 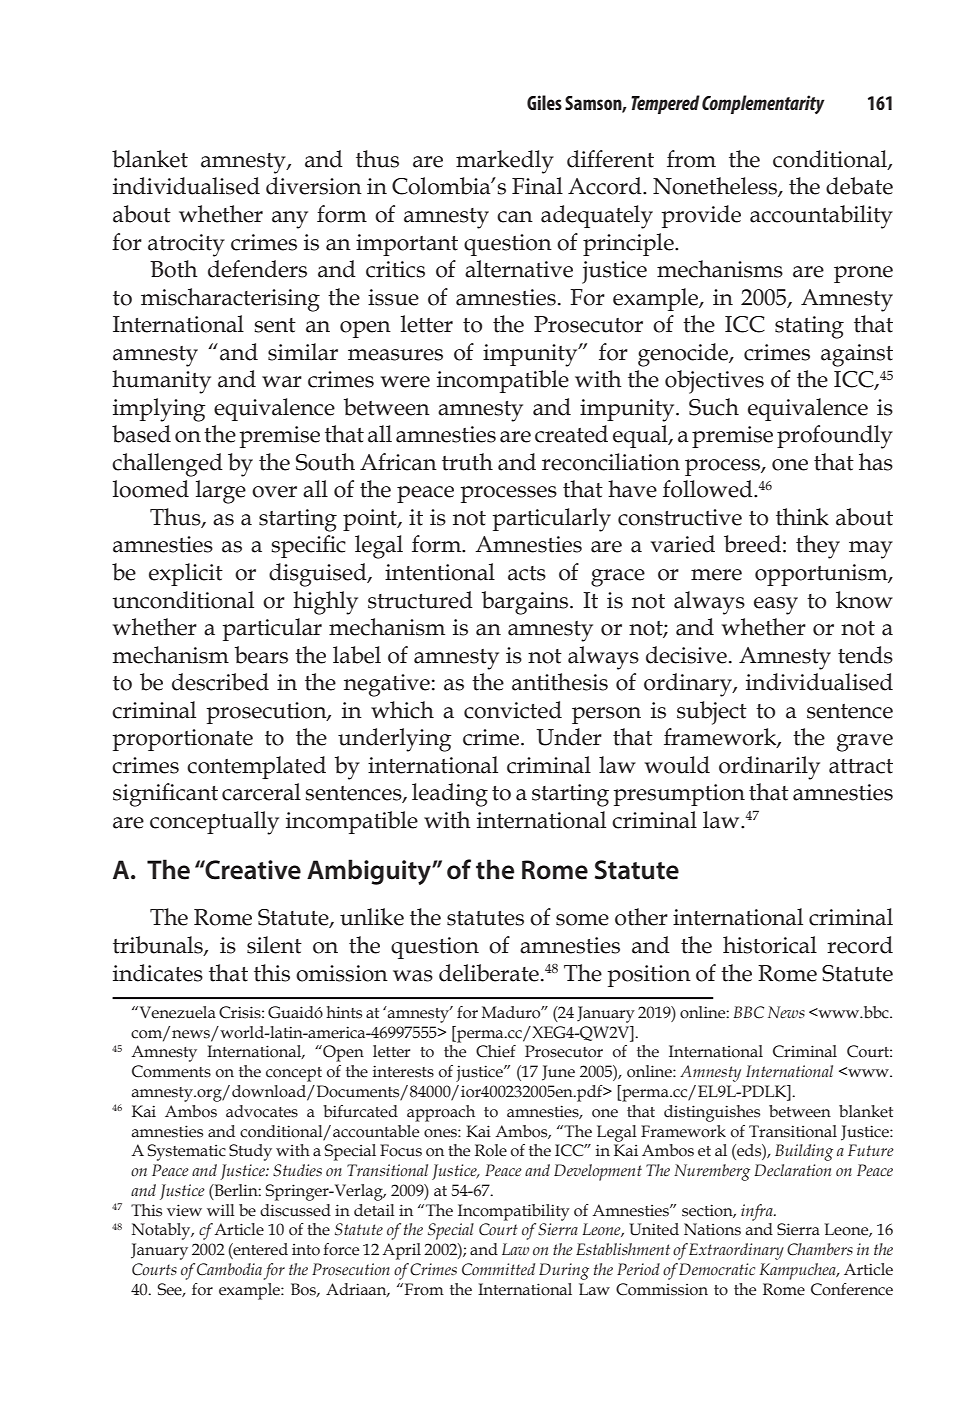 What do you see at coordinates (770, 945) in the document?
I see `historical` at bounding box center [770, 945].
